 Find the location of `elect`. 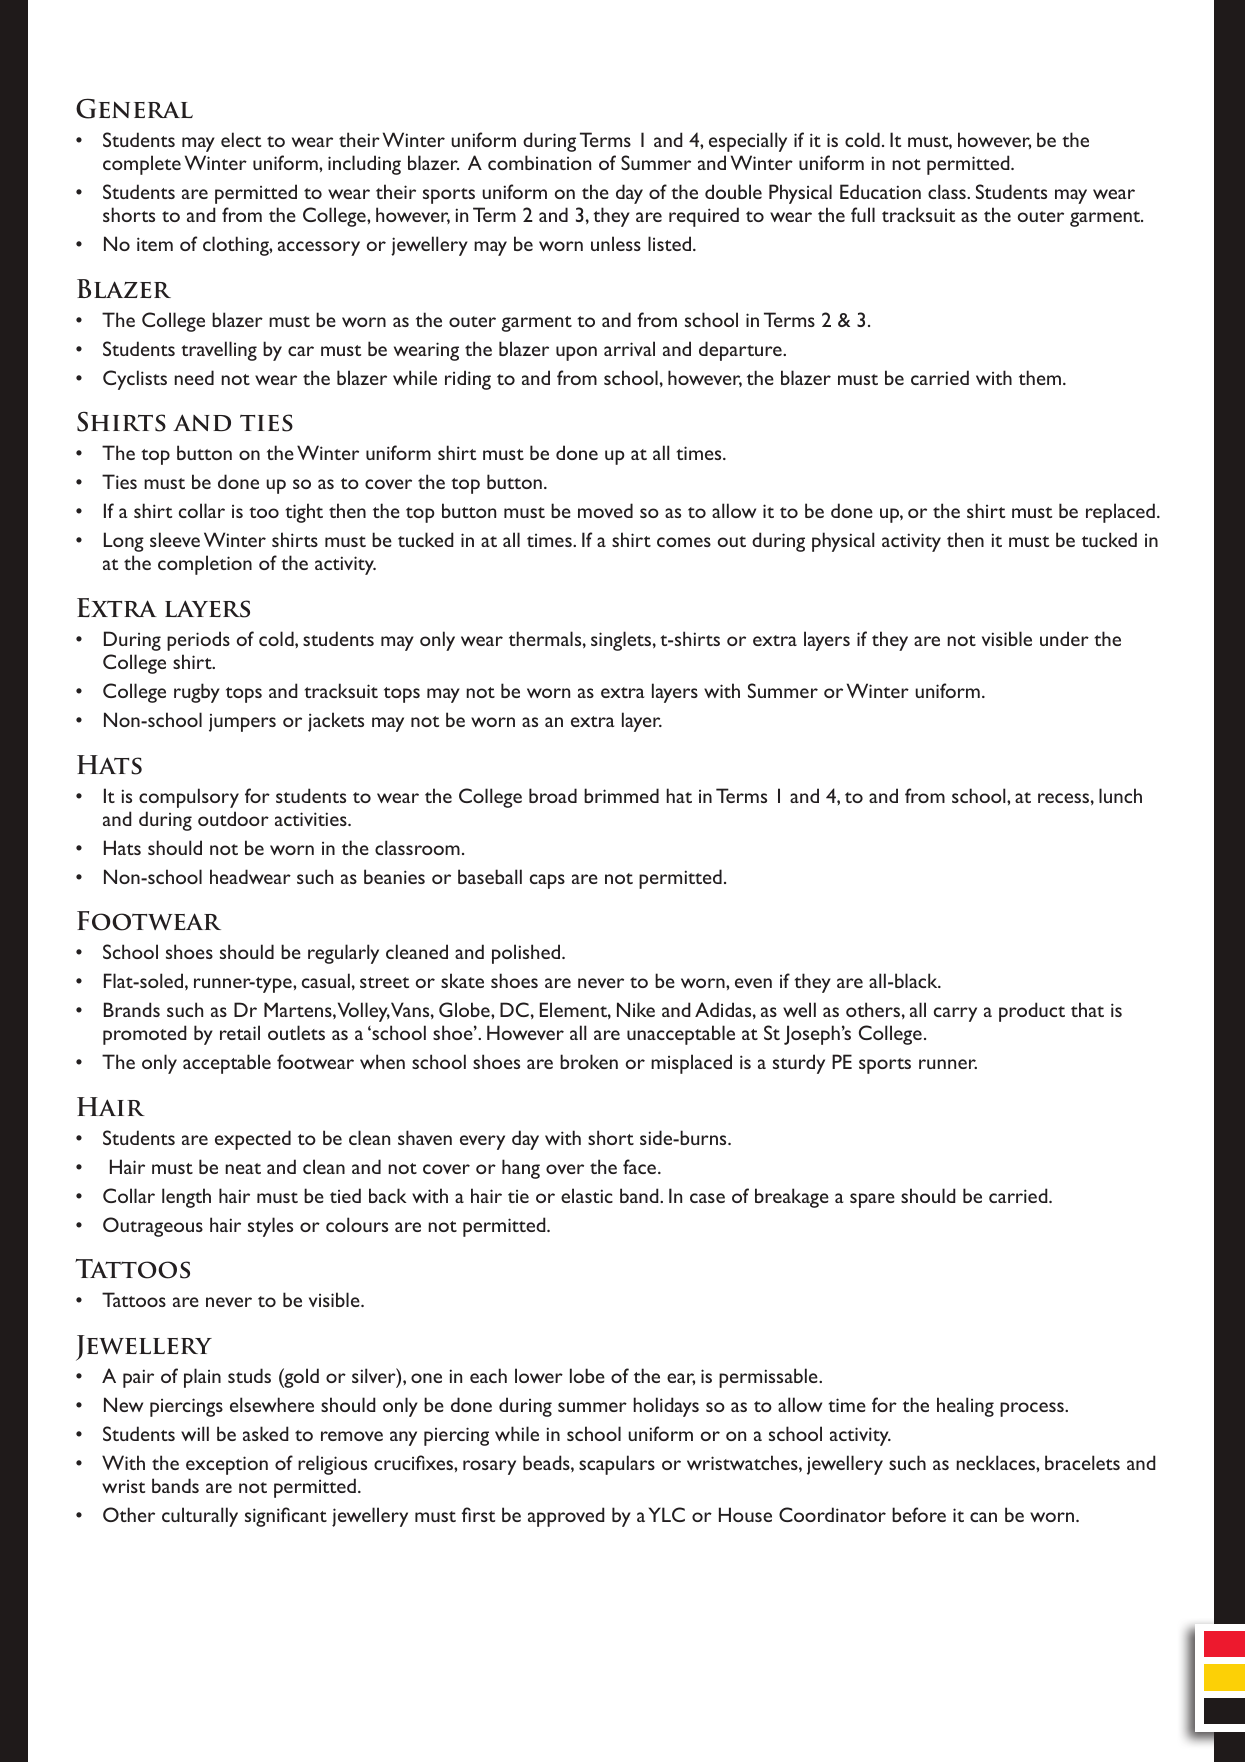

elect is located at coordinates (241, 139).
